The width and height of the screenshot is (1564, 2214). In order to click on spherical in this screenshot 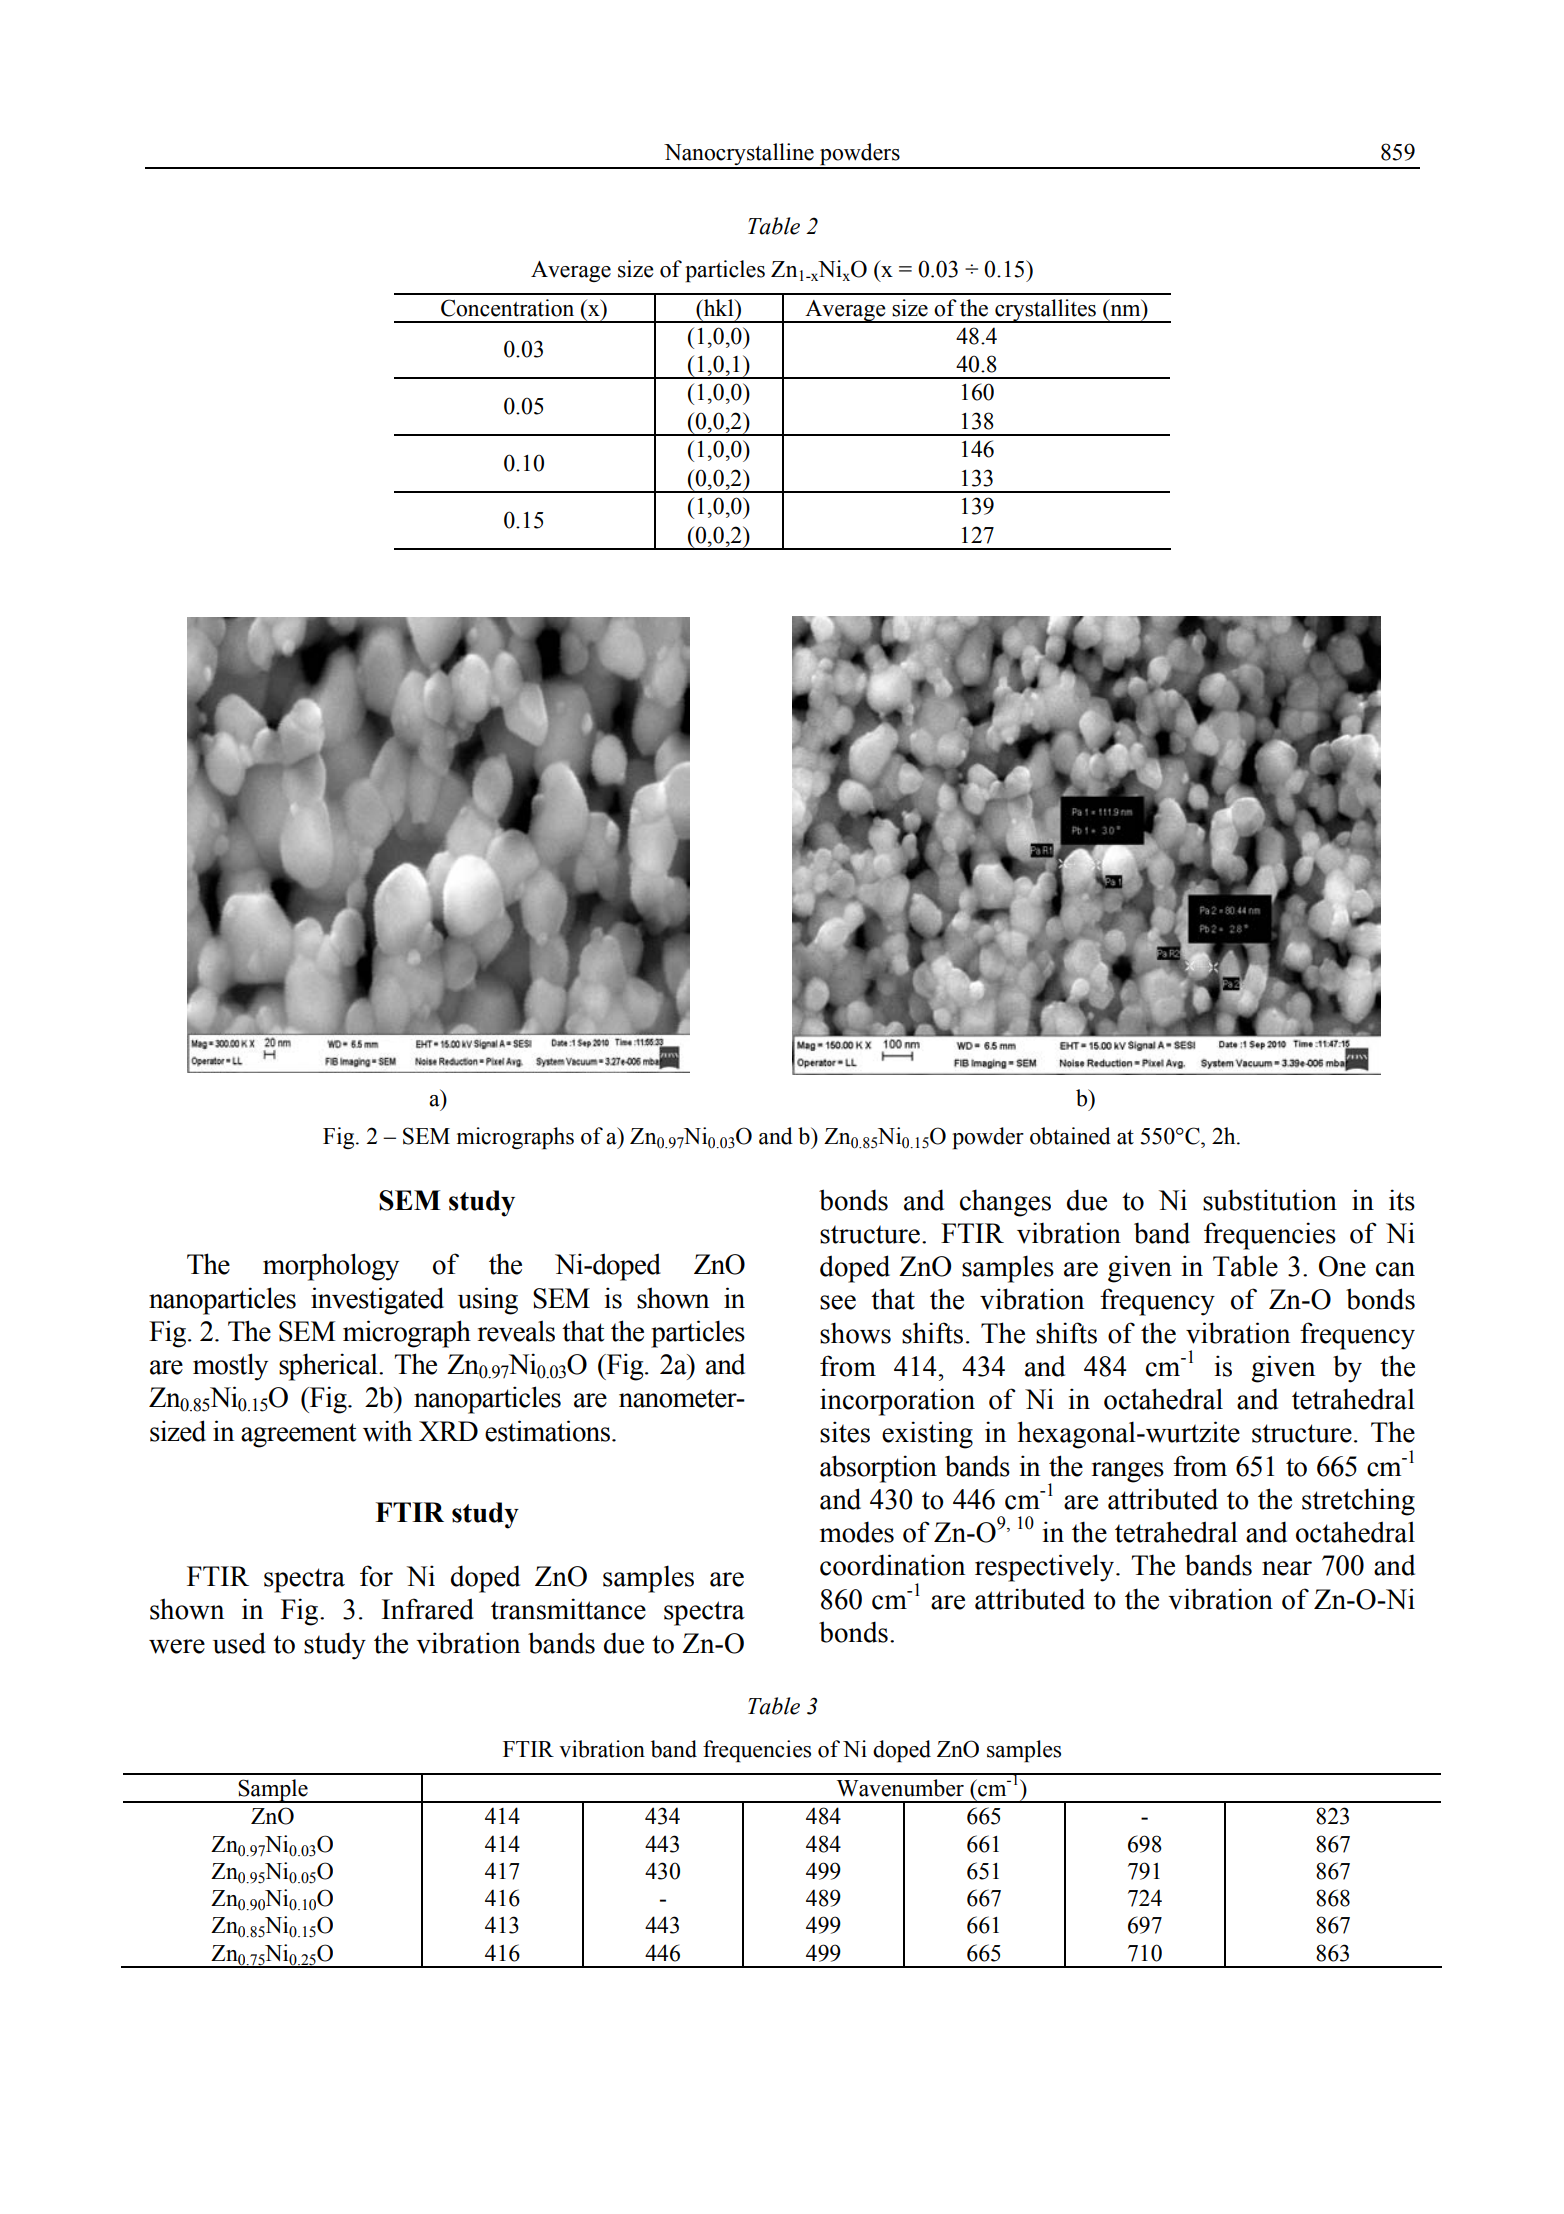, I will do `click(329, 1367)`.
